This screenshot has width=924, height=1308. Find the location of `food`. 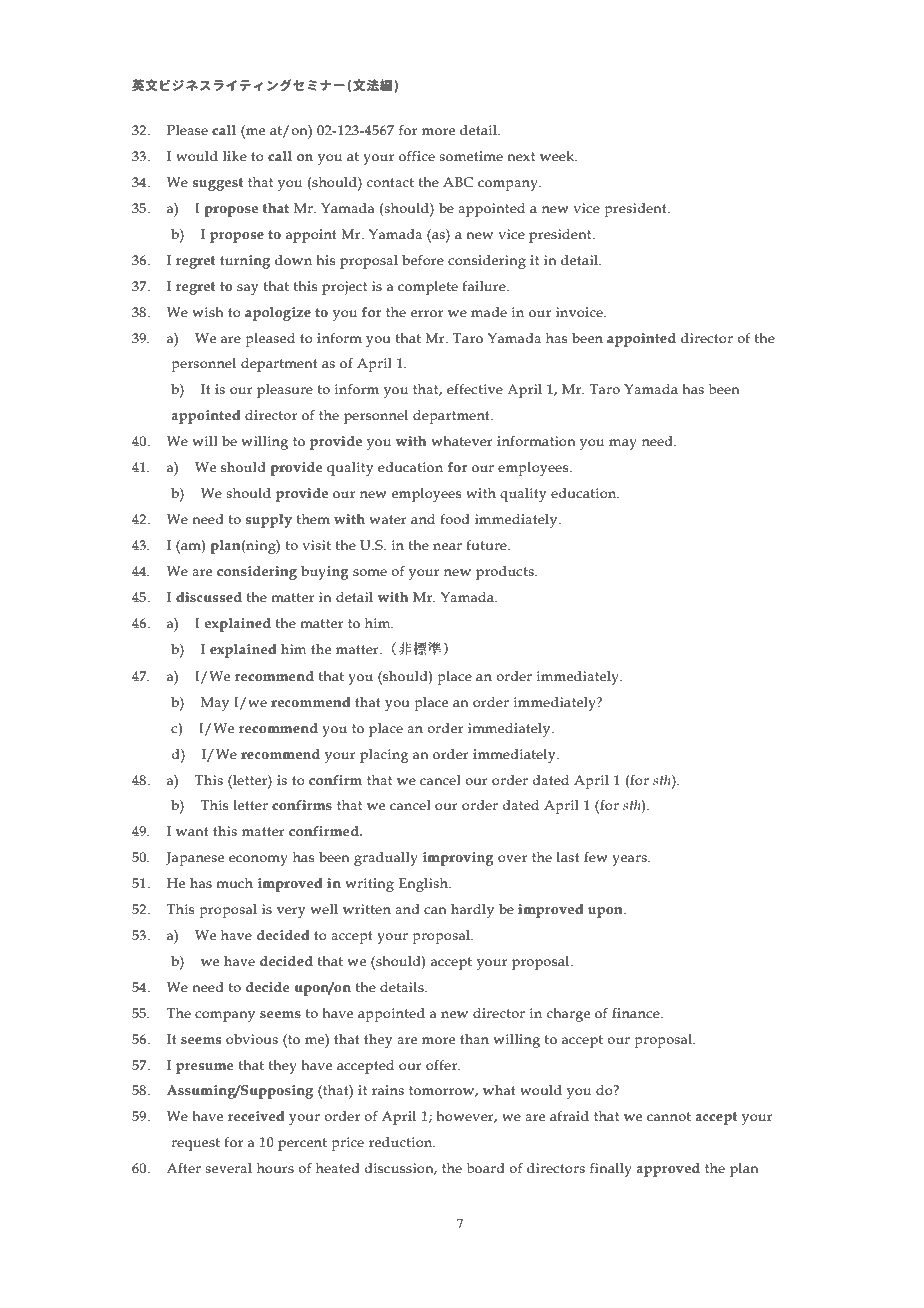

food is located at coordinates (455, 519).
